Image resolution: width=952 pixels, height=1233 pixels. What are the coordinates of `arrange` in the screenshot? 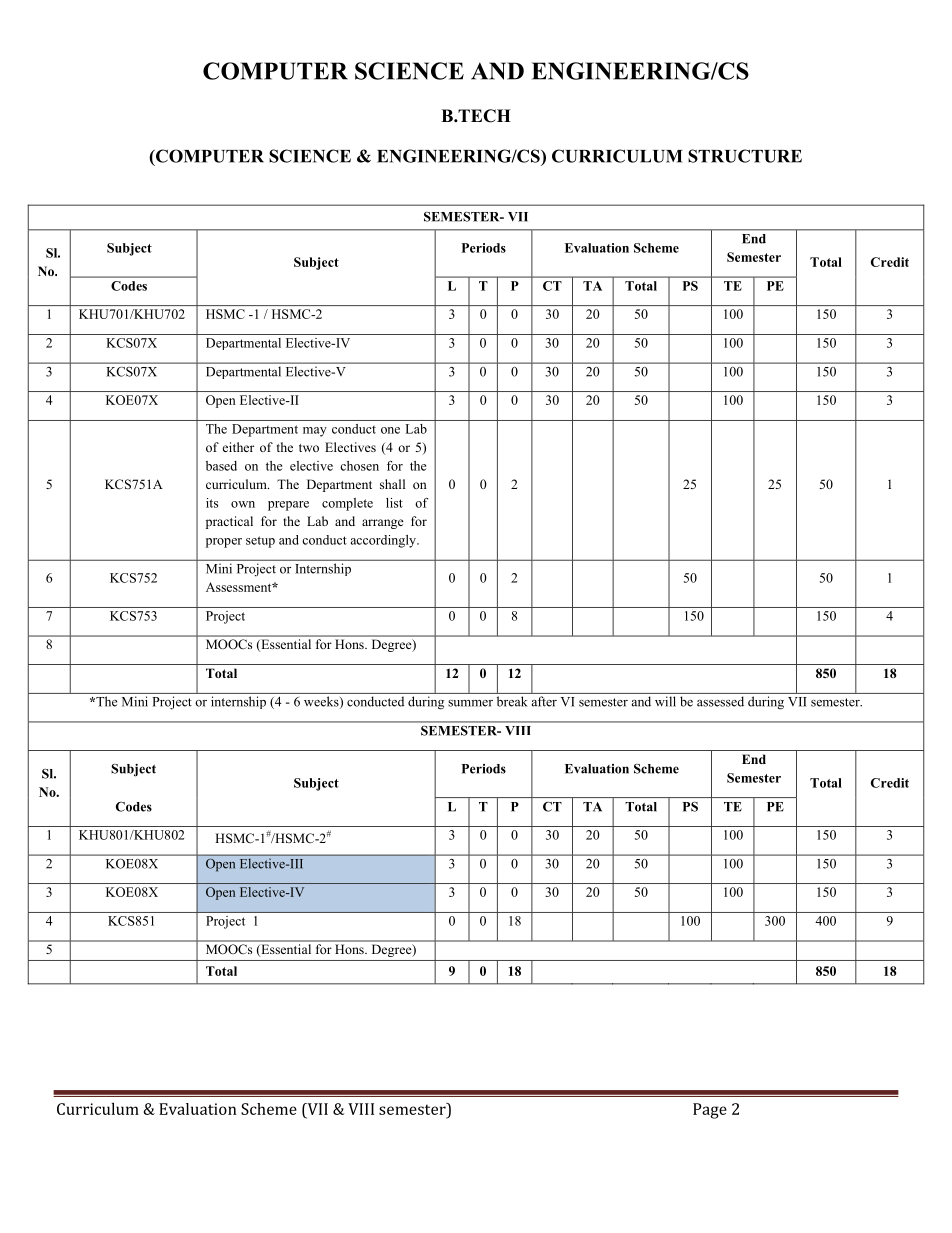 It's located at (383, 524).
